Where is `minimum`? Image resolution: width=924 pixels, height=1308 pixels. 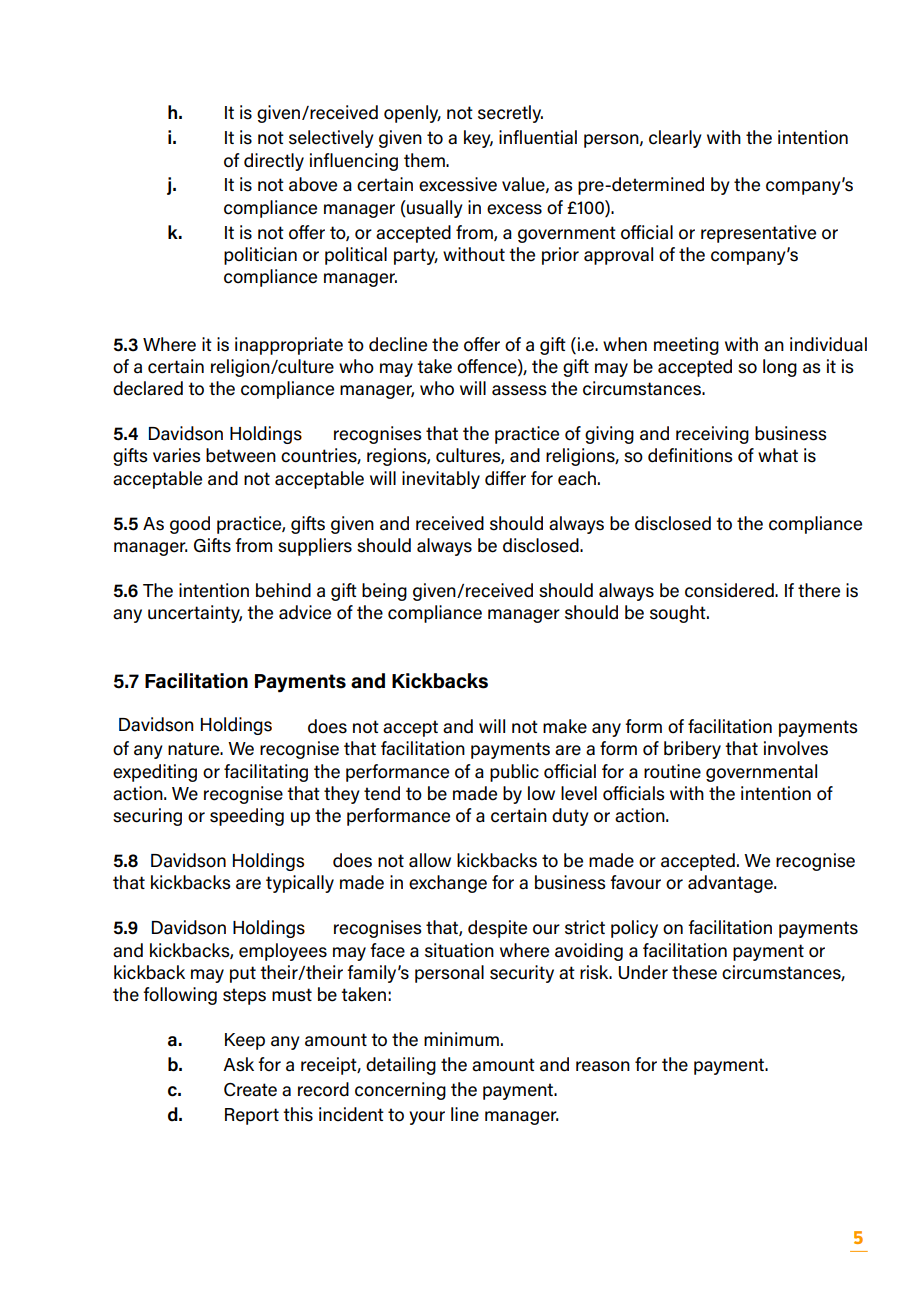 minimum is located at coordinates (461, 1039).
